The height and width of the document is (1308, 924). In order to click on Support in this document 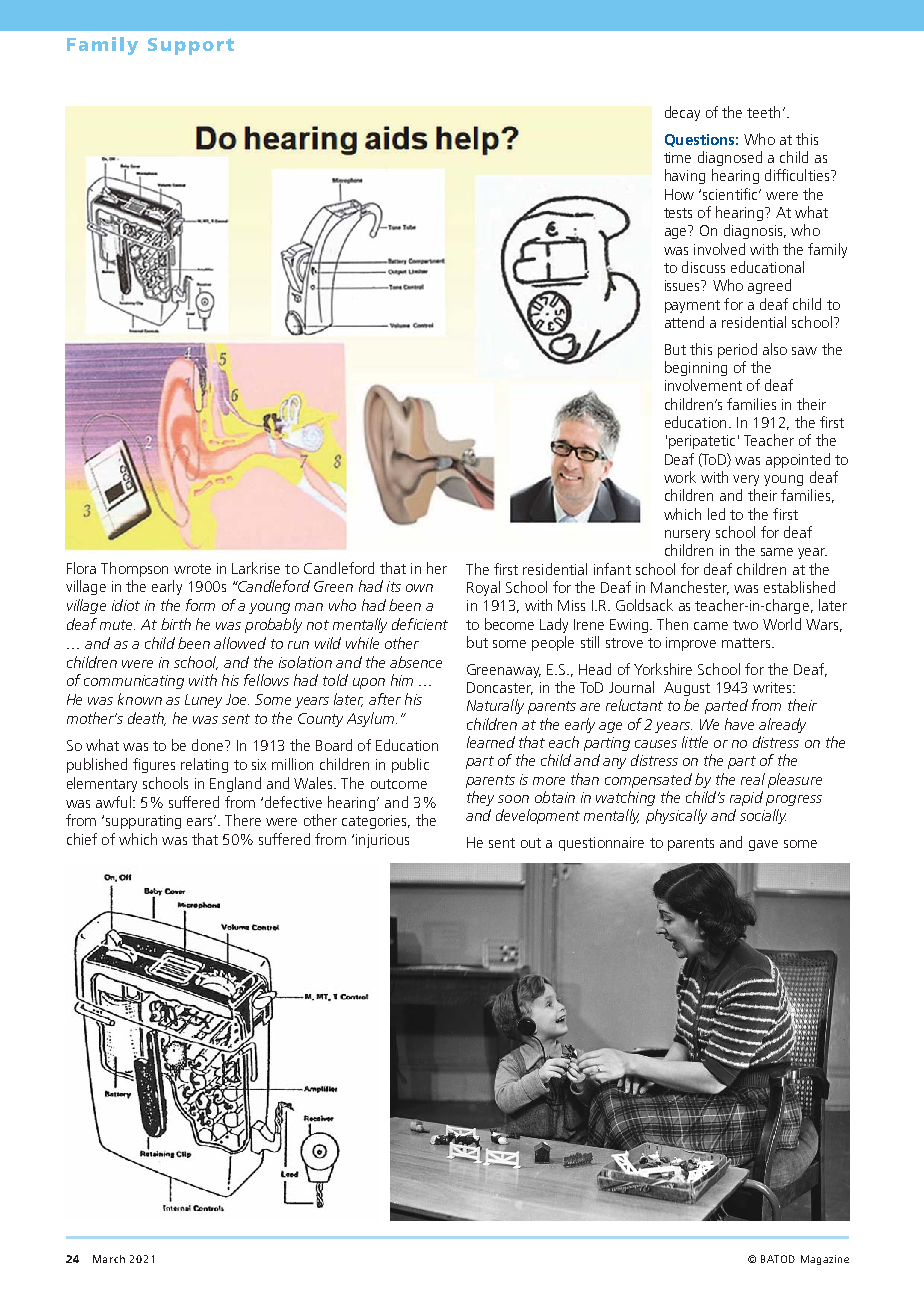, I will do `click(191, 46)`.
